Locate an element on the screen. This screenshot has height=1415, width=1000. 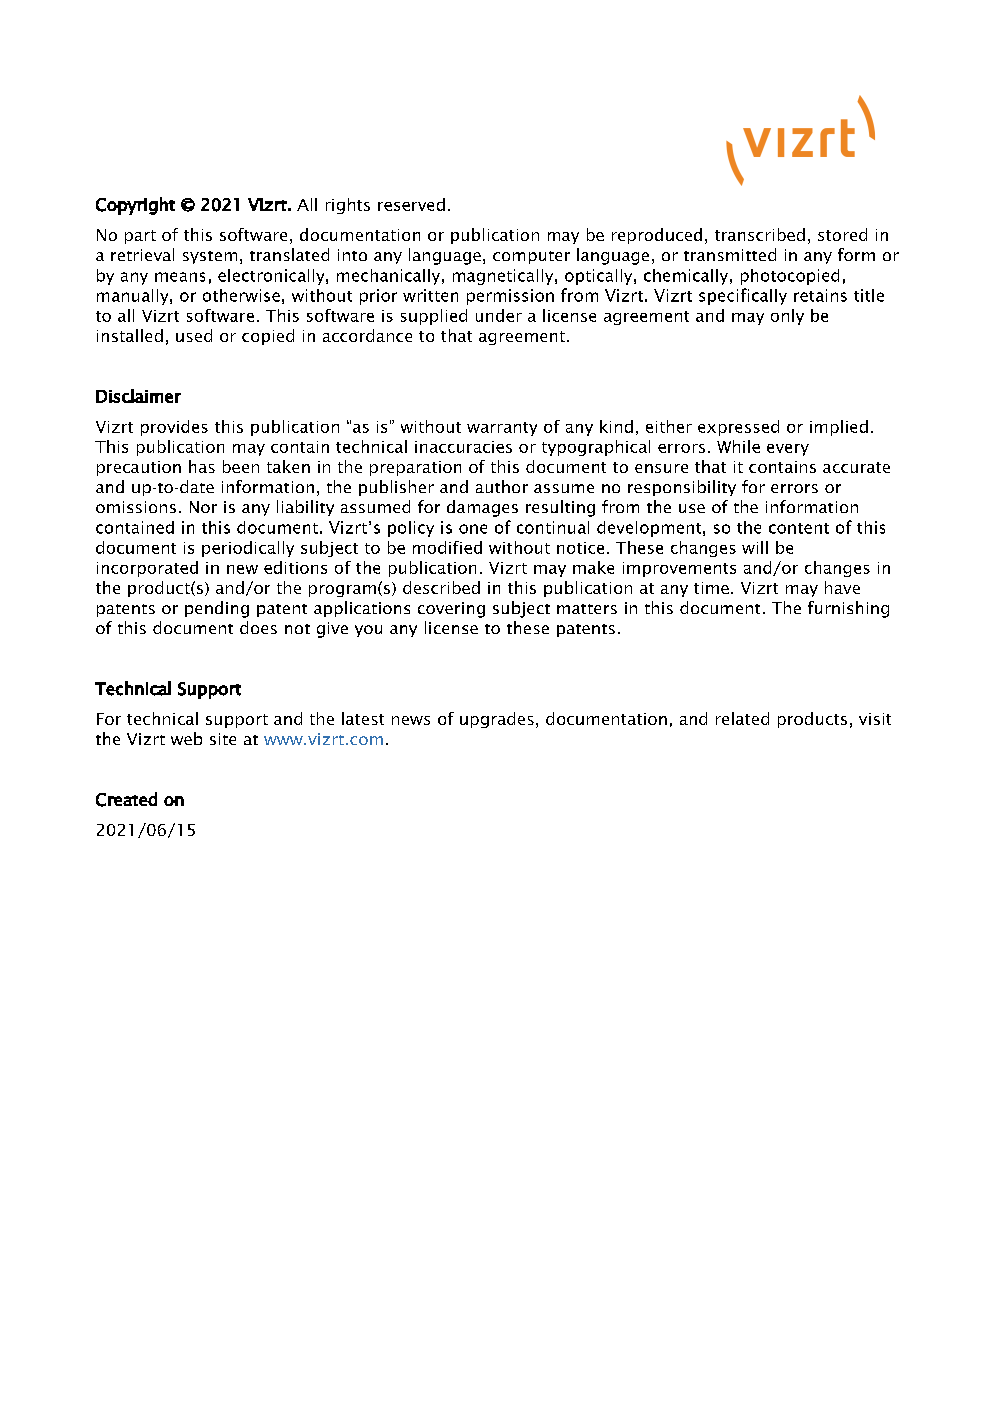
part is located at coordinates (140, 237).
